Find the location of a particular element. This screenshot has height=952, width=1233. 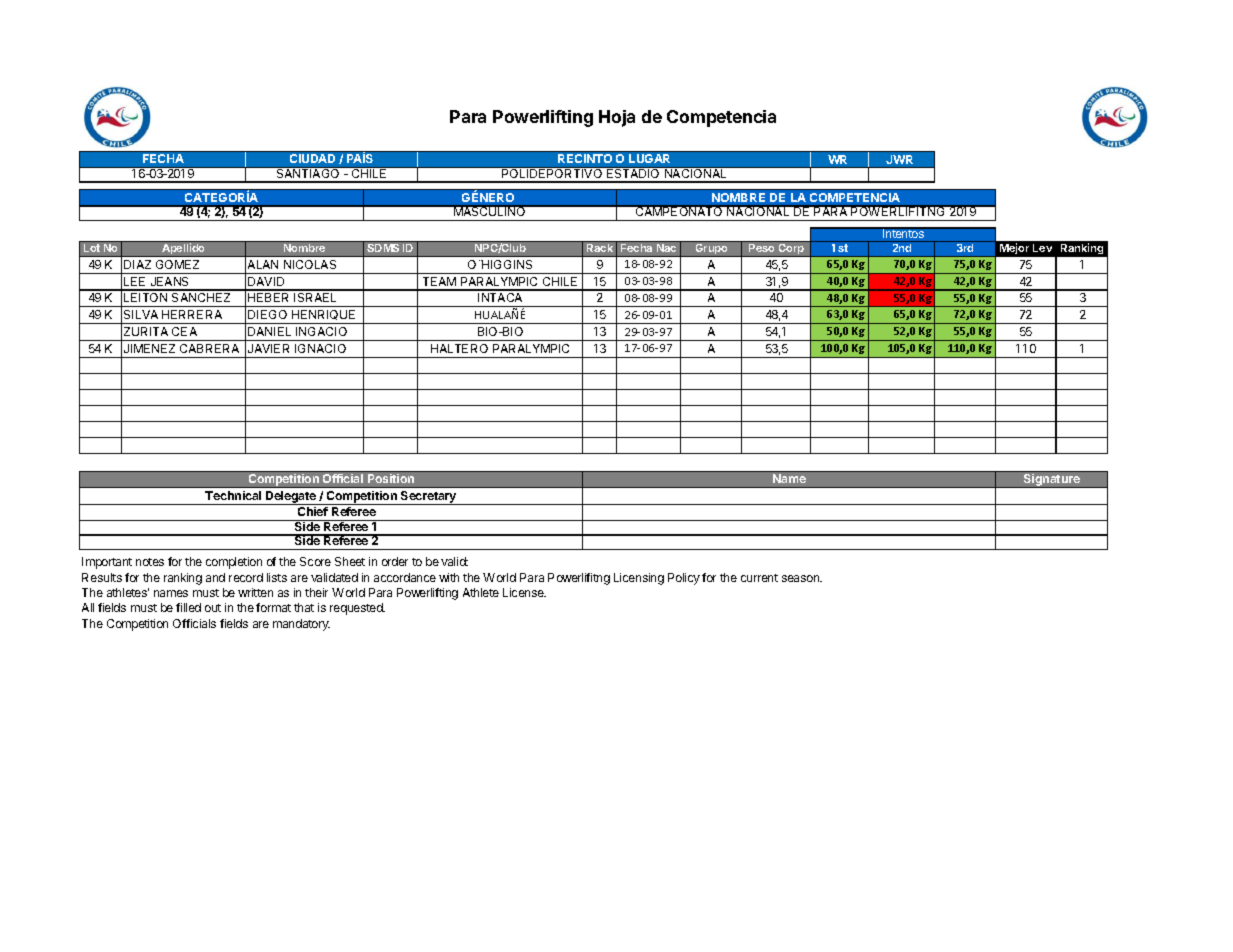

out is located at coordinates (213, 608).
